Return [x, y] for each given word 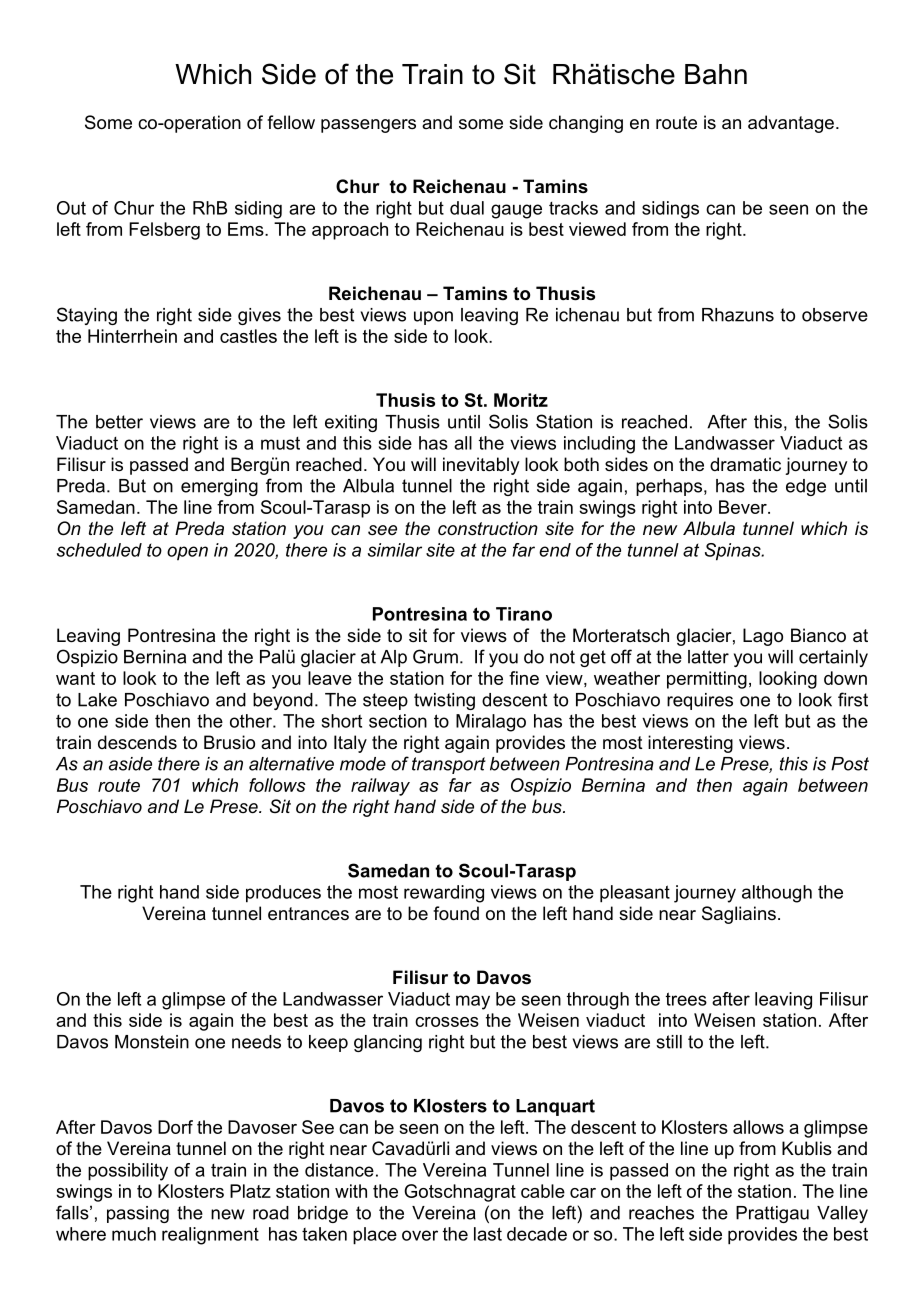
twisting [444, 701]
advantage [791, 124]
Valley [842, 1214]
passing [138, 1214]
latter [708, 657]
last [488, 1234]
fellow [291, 122]
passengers [368, 126]
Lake [97, 700]
